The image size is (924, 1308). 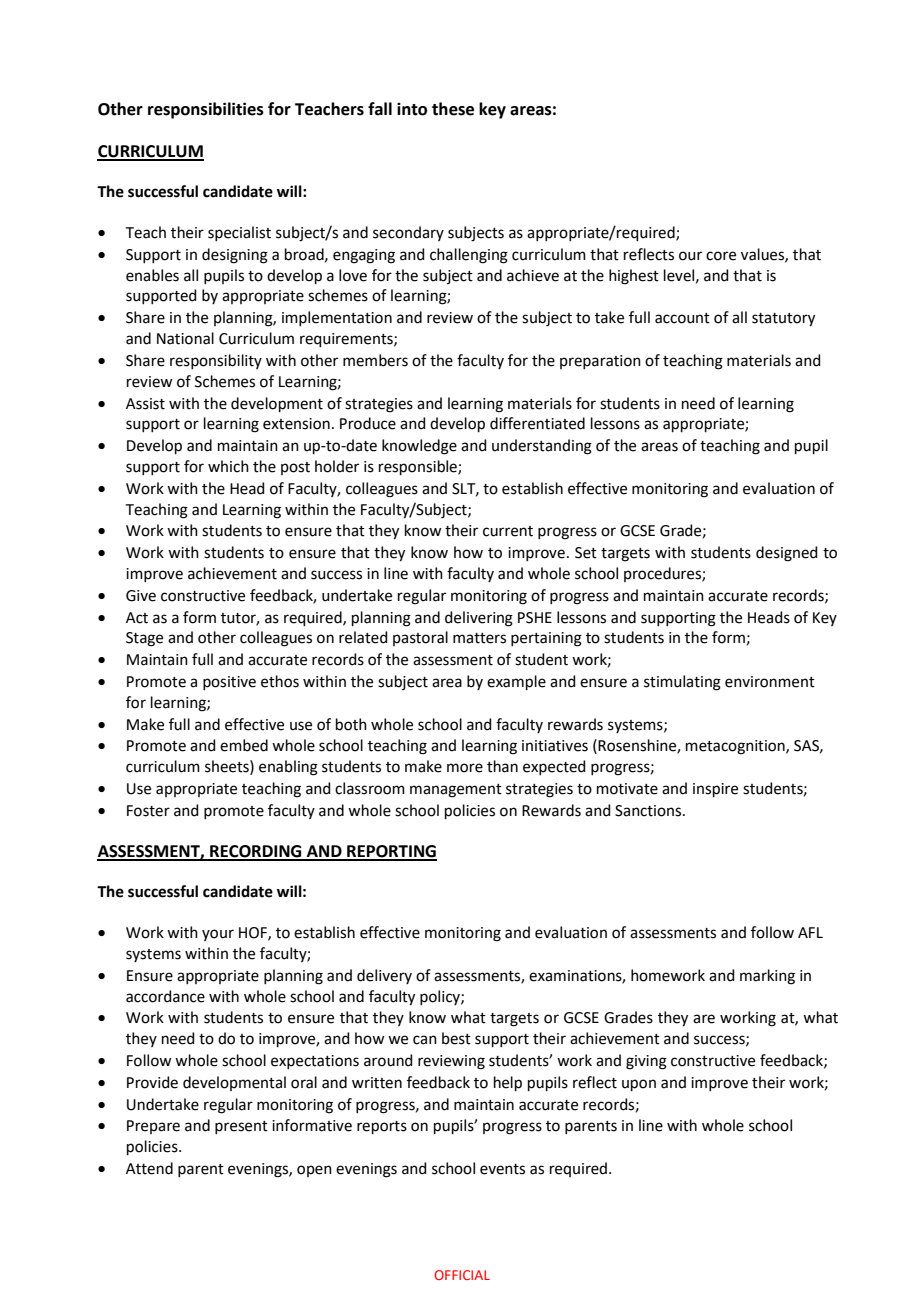 What do you see at coordinates (229, 683) in the image?
I see `positive` at bounding box center [229, 683].
